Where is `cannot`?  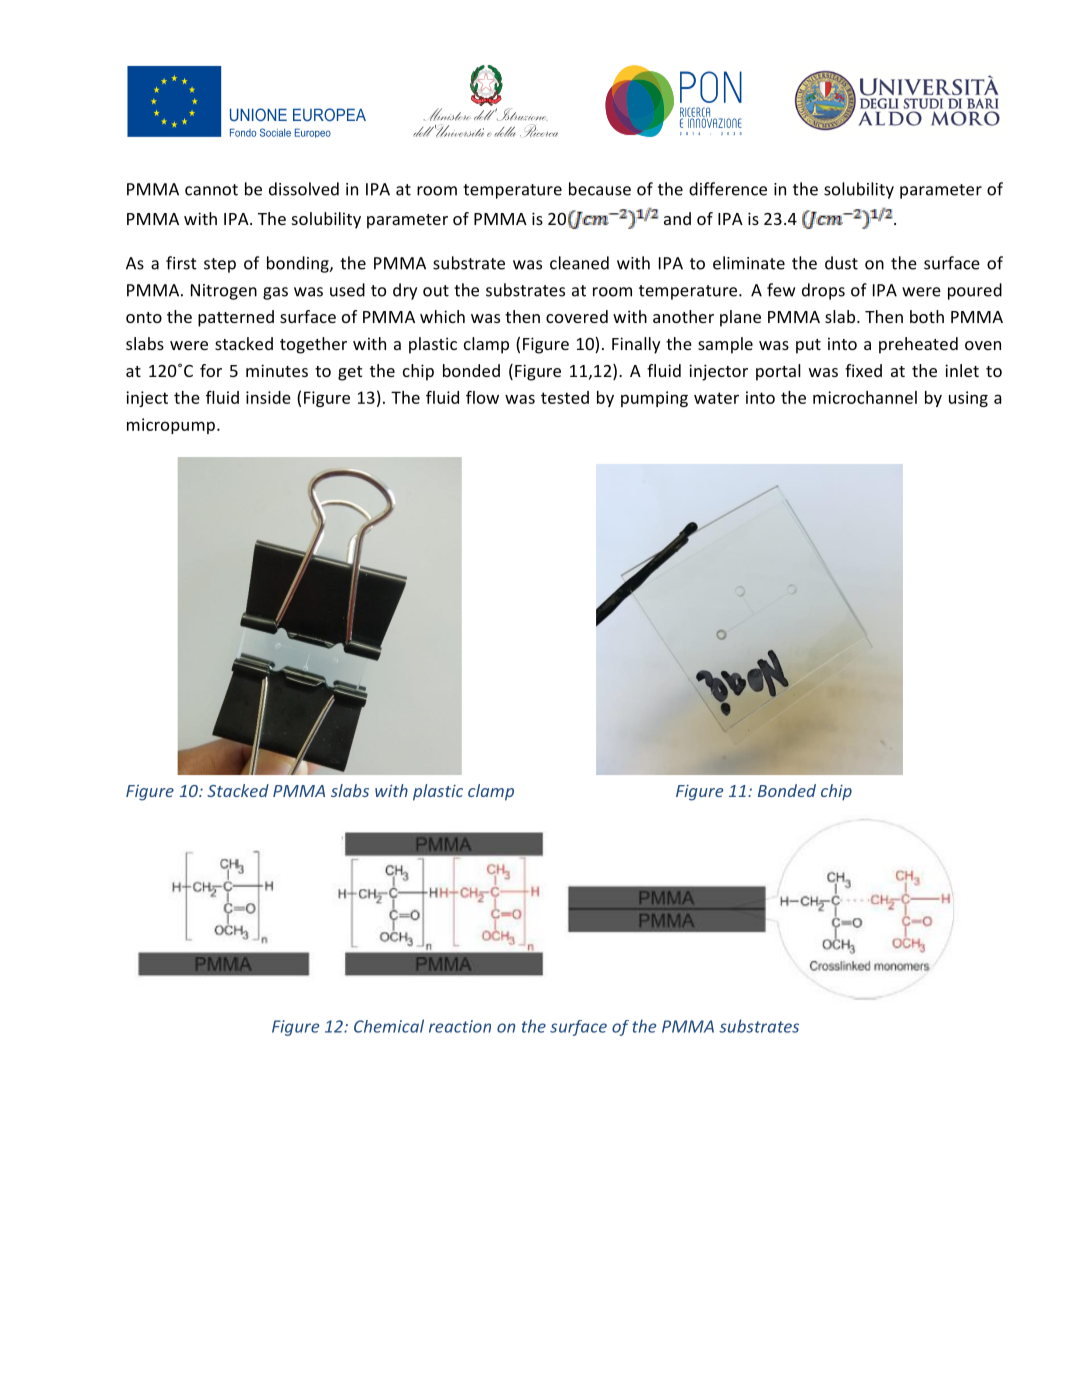 cannot is located at coordinates (211, 190).
